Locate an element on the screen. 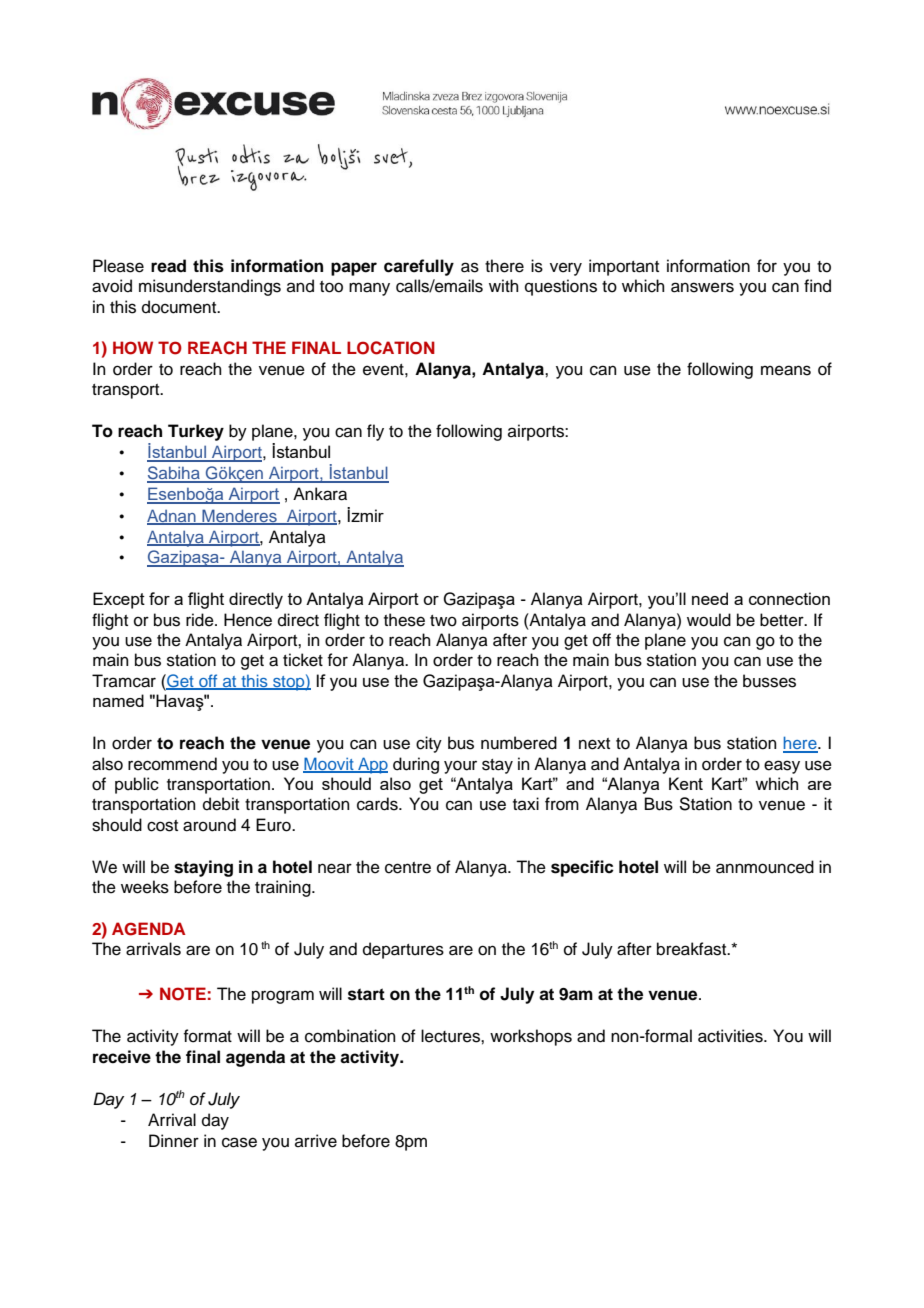  Kent is located at coordinates (686, 783).
